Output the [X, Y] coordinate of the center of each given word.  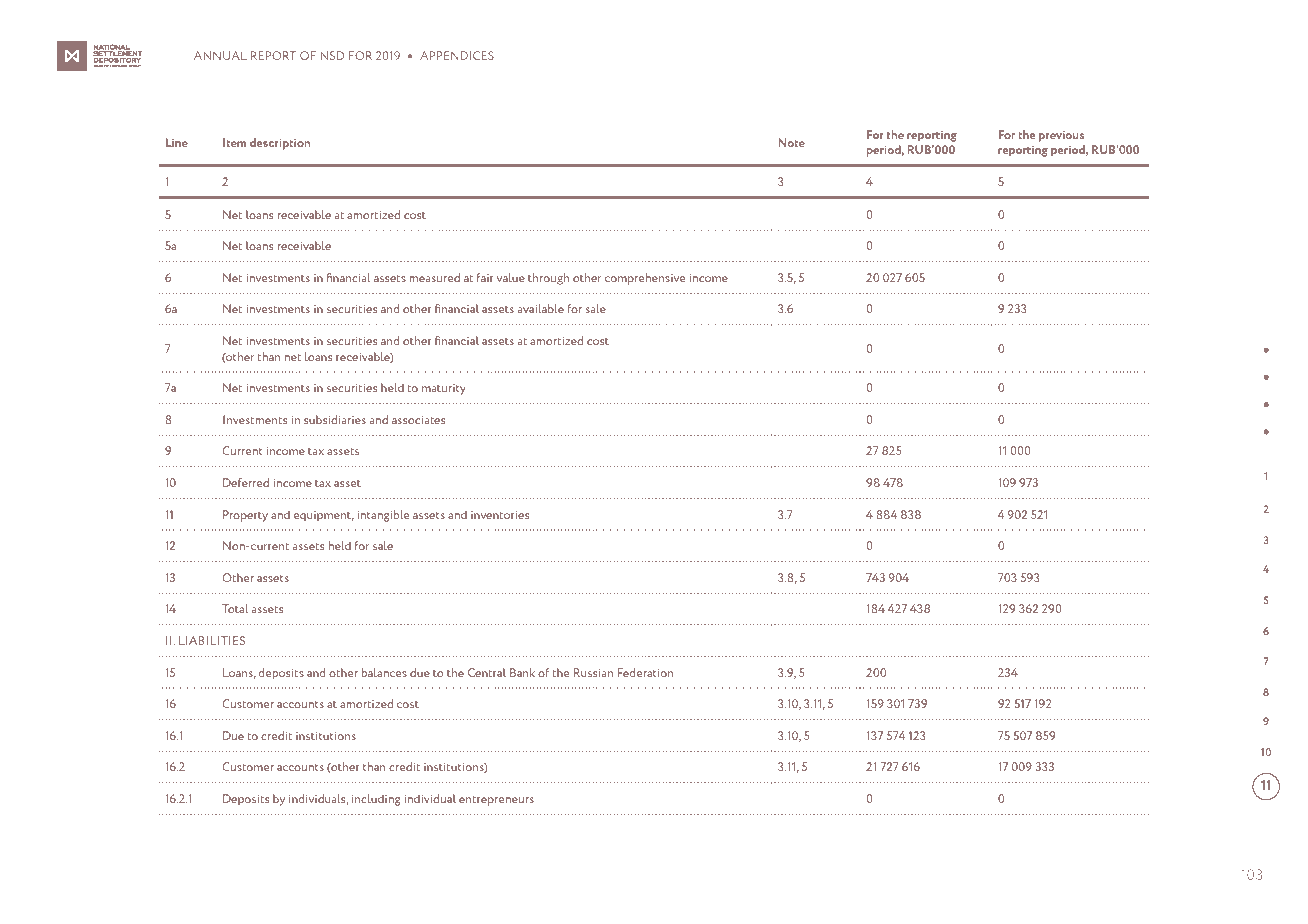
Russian [593, 672]
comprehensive [645, 279]
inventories [500, 515]
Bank [522, 672]
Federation [646, 672]
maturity [444, 389]
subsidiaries [335, 419]
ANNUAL [220, 55]
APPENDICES [457, 55]
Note [791, 142]
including [376, 800]
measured [434, 277]
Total [235, 608]
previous [1061, 136]
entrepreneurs [496, 801]
